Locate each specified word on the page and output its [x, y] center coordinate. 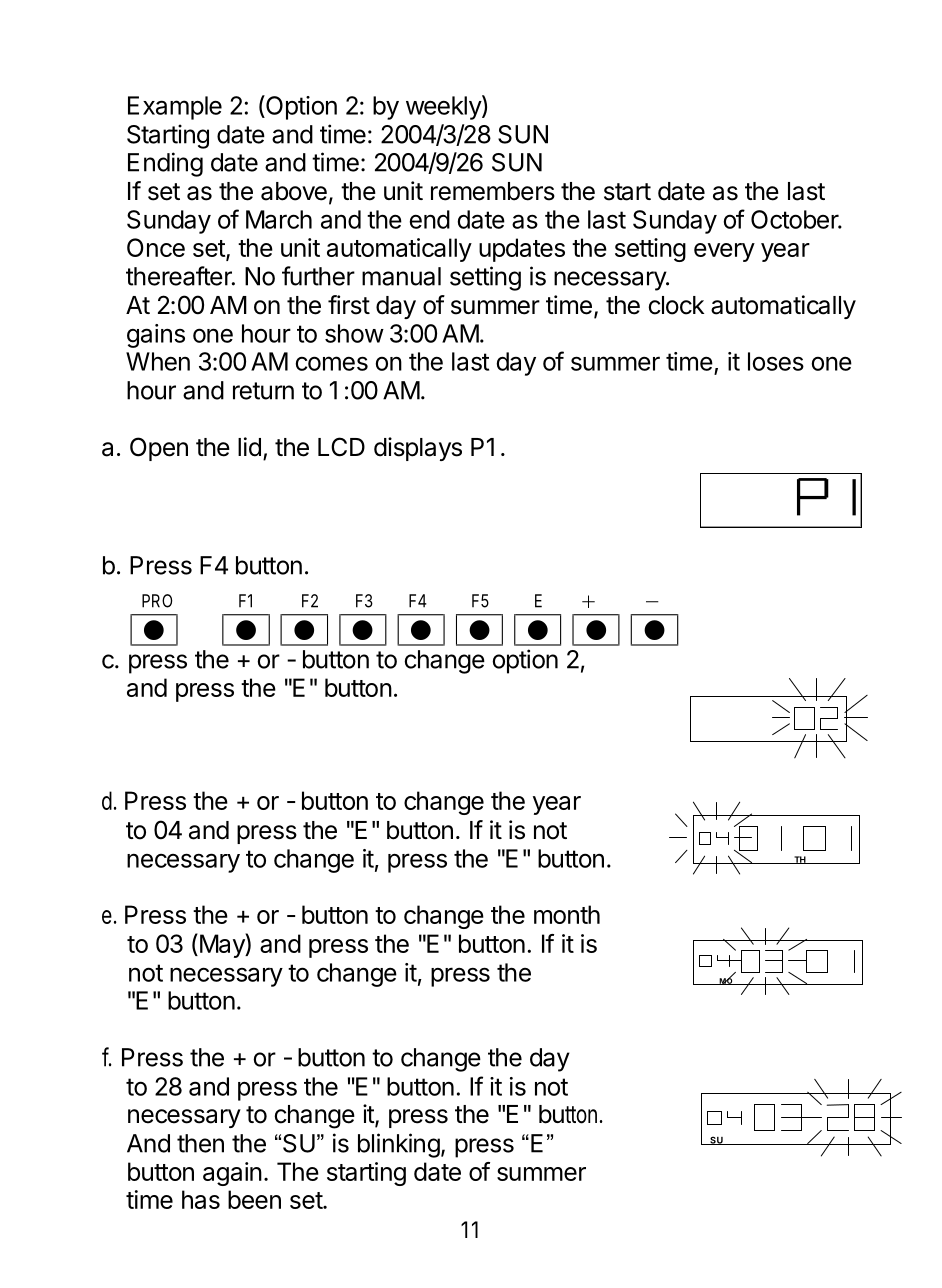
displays [418, 449]
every [724, 252]
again [232, 1174]
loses [776, 361]
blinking [399, 1145]
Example [175, 108]
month [567, 914]
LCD [341, 447]
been [254, 1199]
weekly [444, 107]
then [200, 1143]
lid [249, 447]
